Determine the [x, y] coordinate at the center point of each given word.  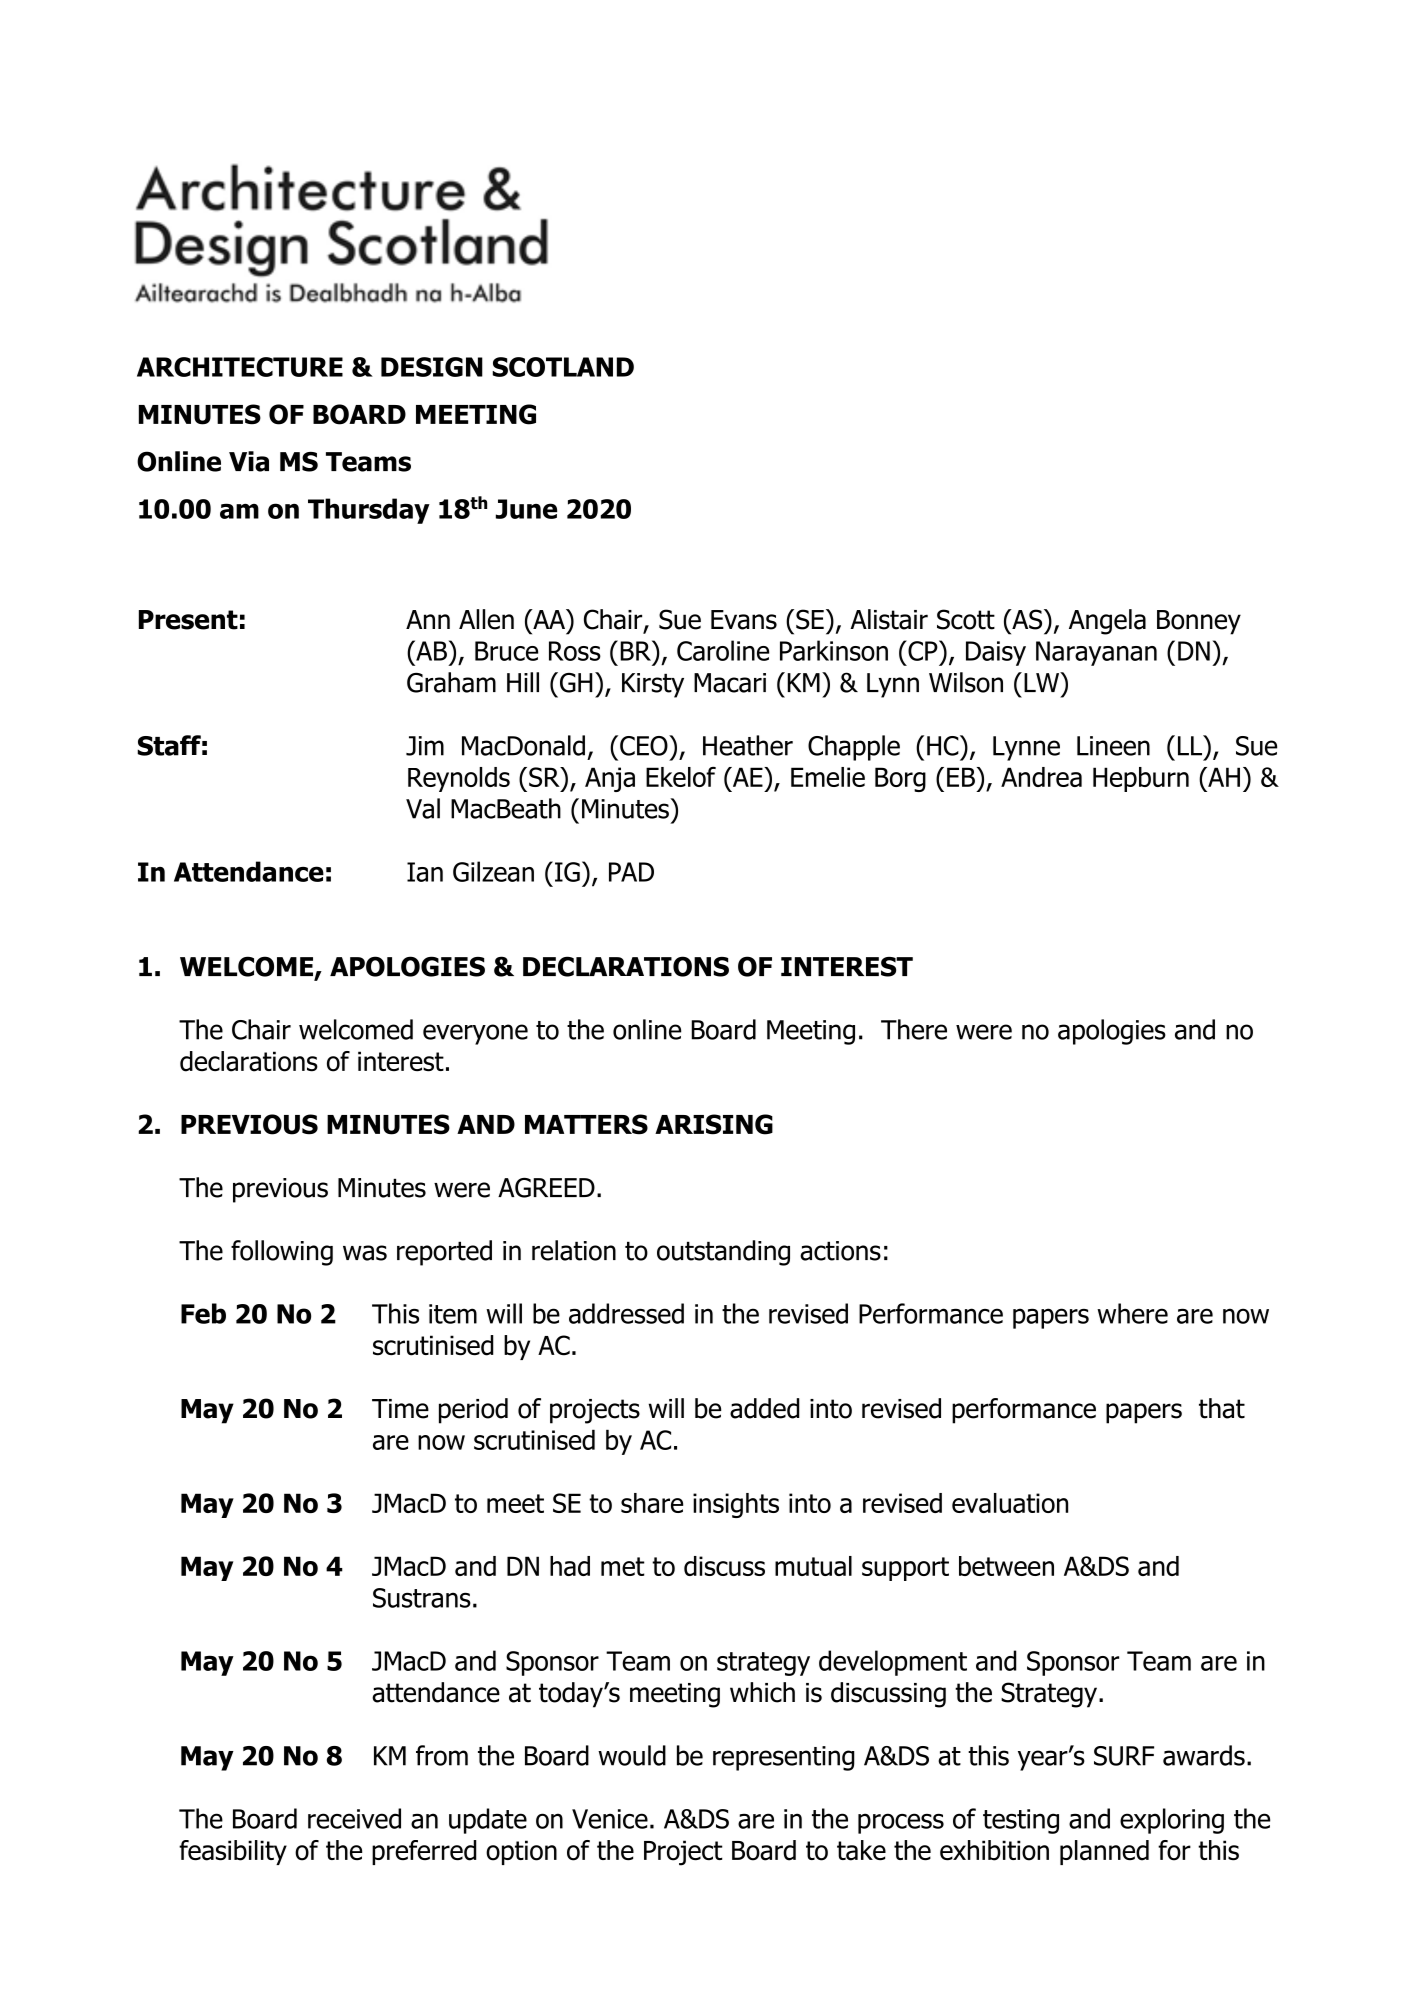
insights [736, 1505]
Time [400, 1409]
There [914, 1029]
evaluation [1010, 1503]
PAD [631, 872]
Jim [425, 746]
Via [249, 461]
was [365, 1253]
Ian [425, 872]
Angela [1107, 622]
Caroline [723, 650]
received [354, 1818]
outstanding [723, 1253]
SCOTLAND [563, 367]
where [1132, 1313]
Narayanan [1096, 653]
